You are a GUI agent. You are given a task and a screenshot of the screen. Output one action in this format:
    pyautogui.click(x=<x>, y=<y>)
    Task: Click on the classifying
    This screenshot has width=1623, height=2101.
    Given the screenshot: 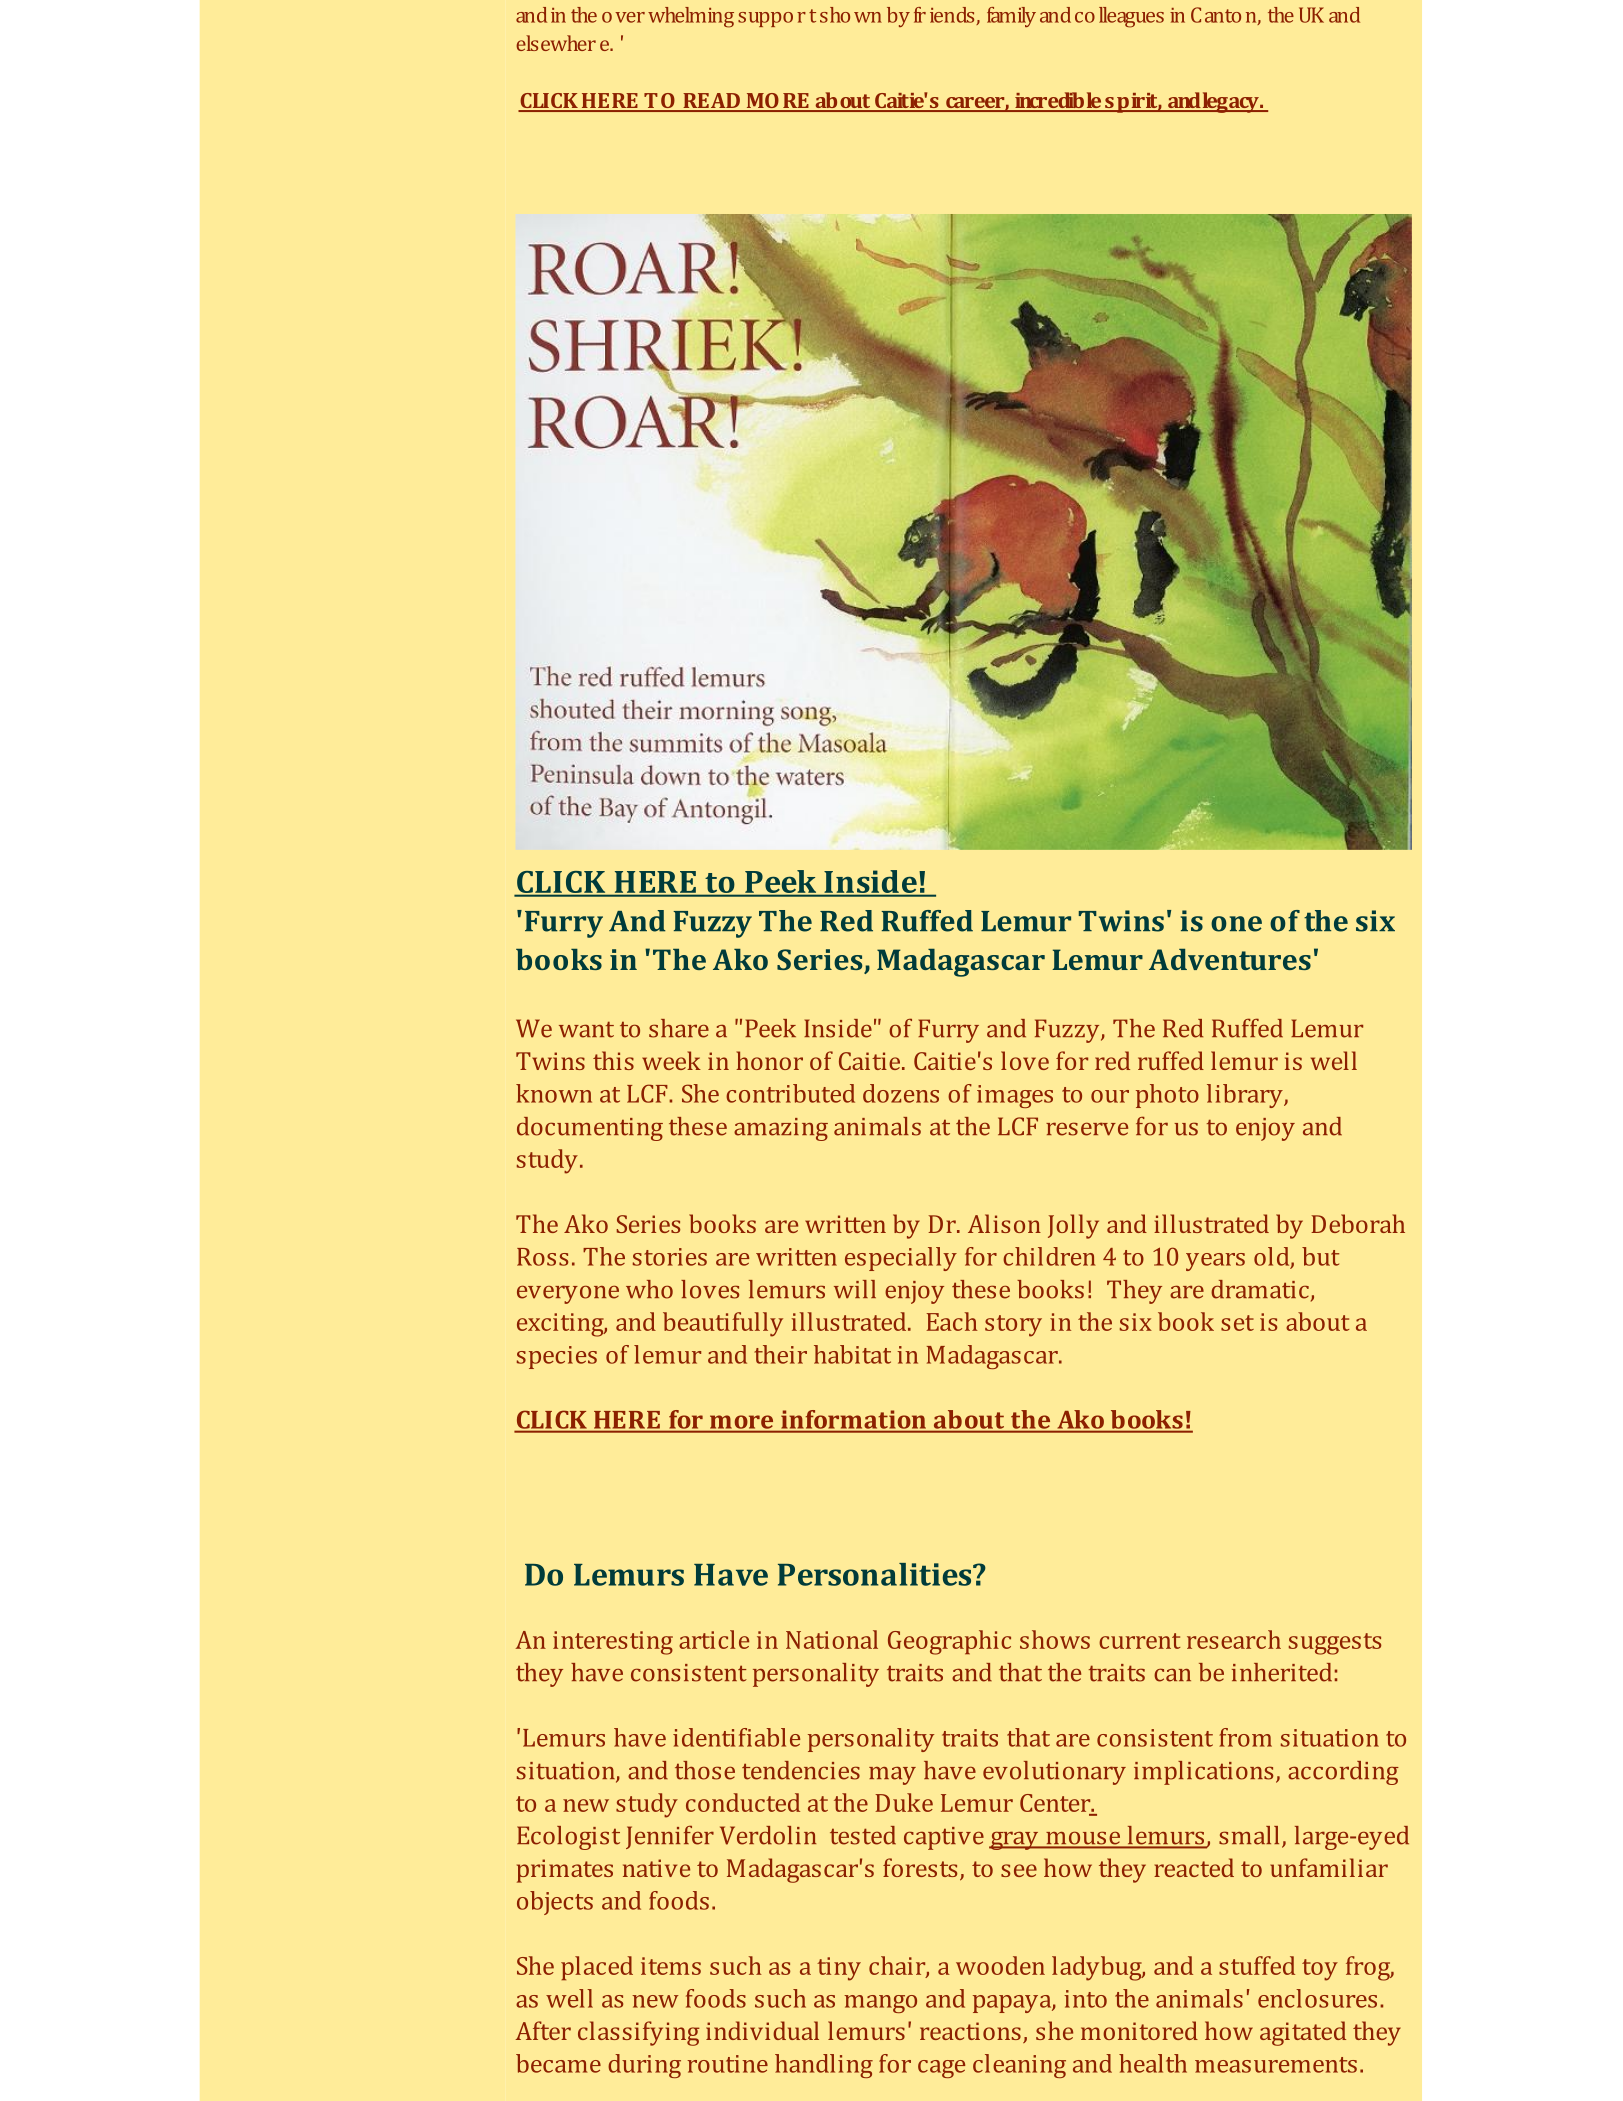 What is the action you would take?
    pyautogui.click(x=639, y=2033)
